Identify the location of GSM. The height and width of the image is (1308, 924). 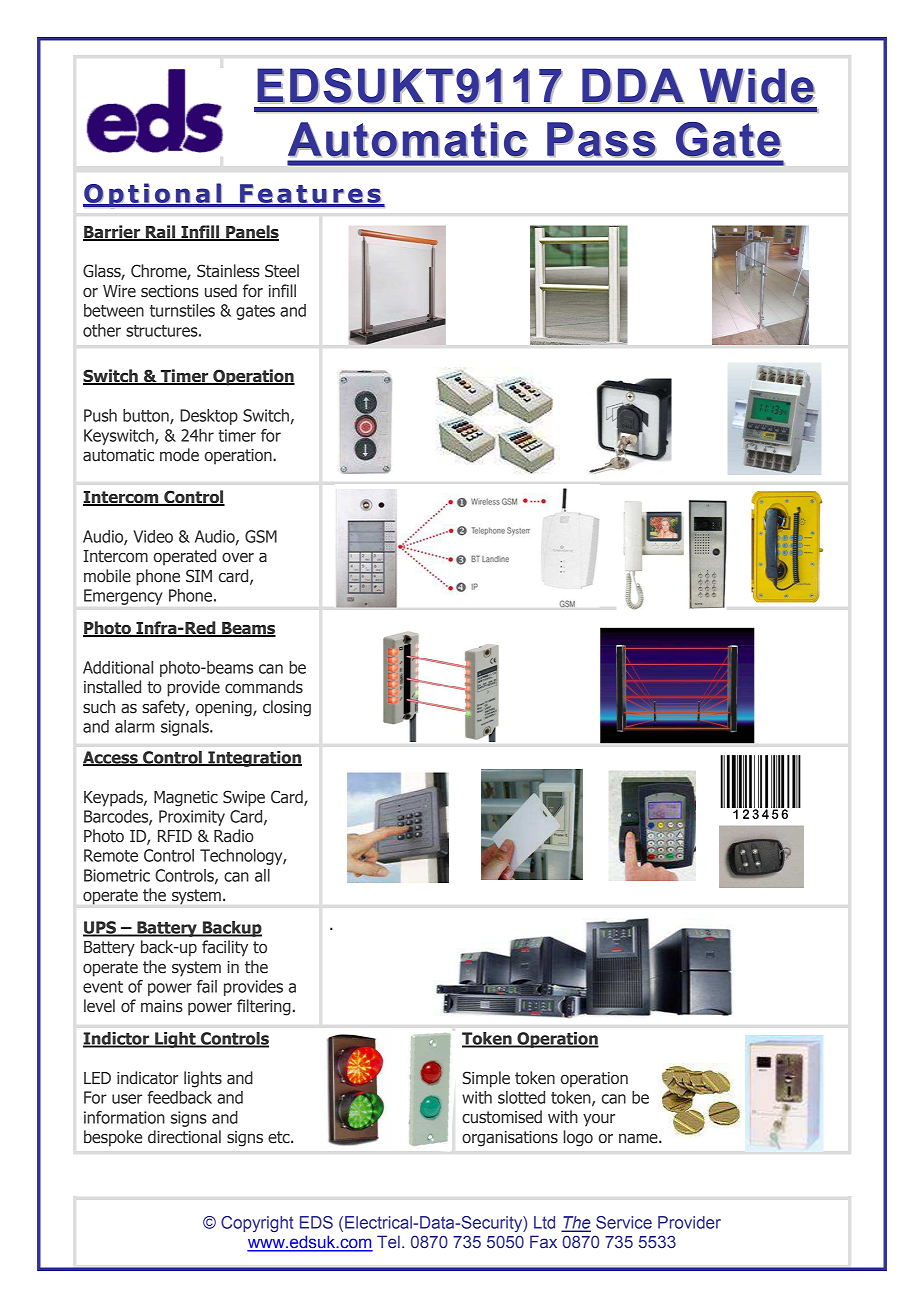
(261, 536).
